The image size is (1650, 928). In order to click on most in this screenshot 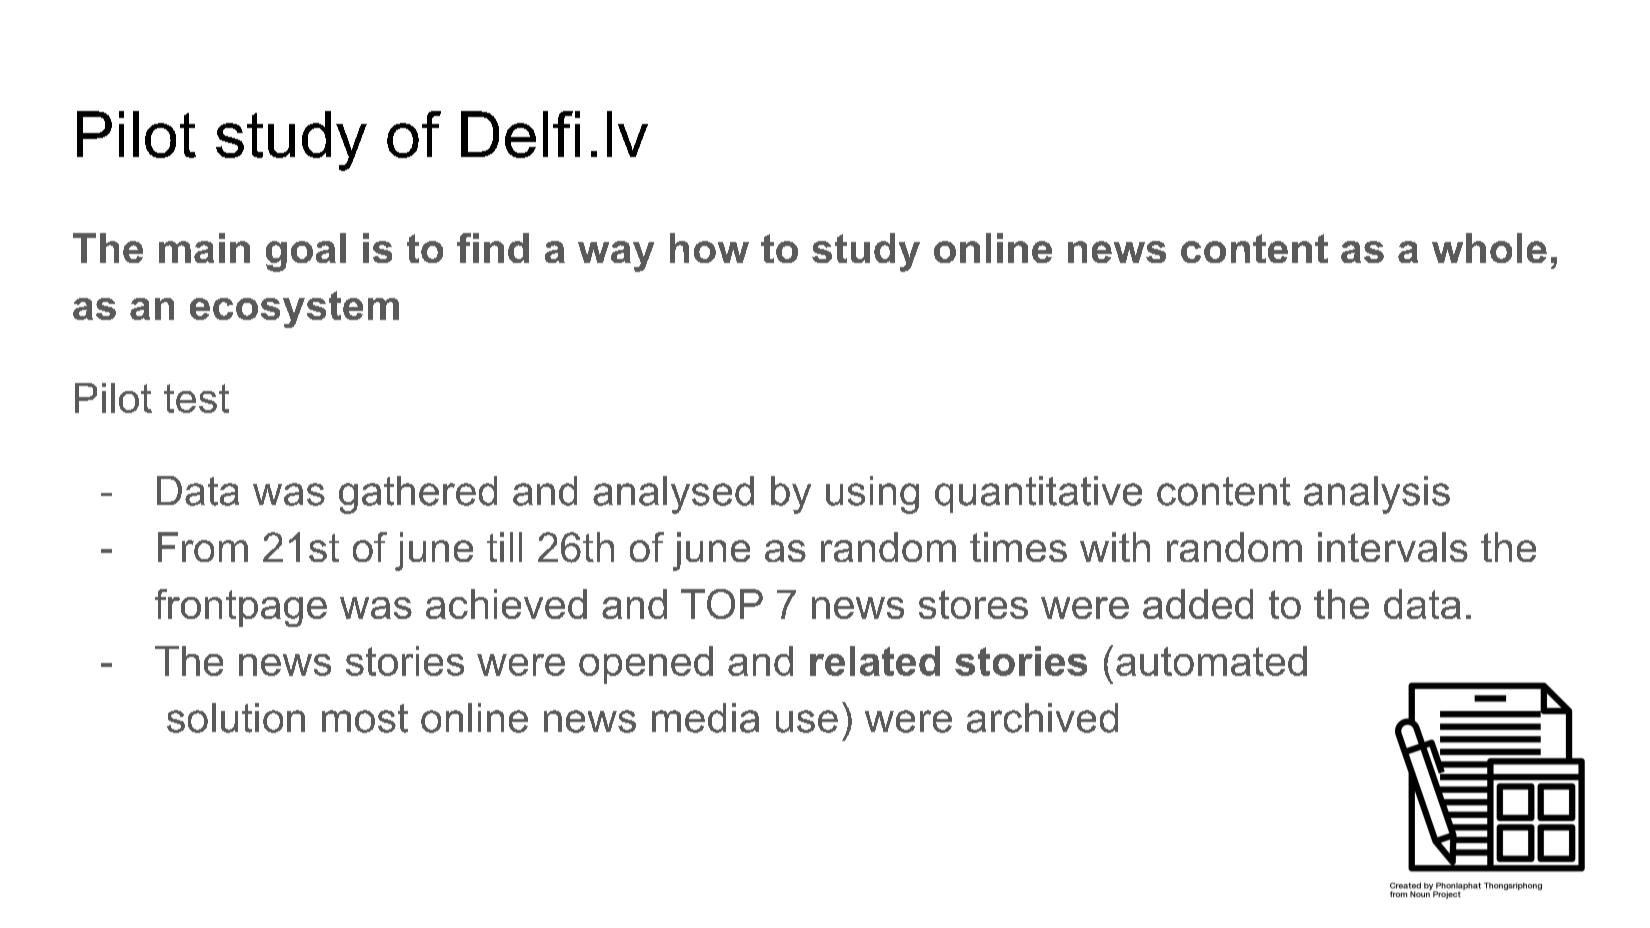, I will do `click(365, 718)`.
